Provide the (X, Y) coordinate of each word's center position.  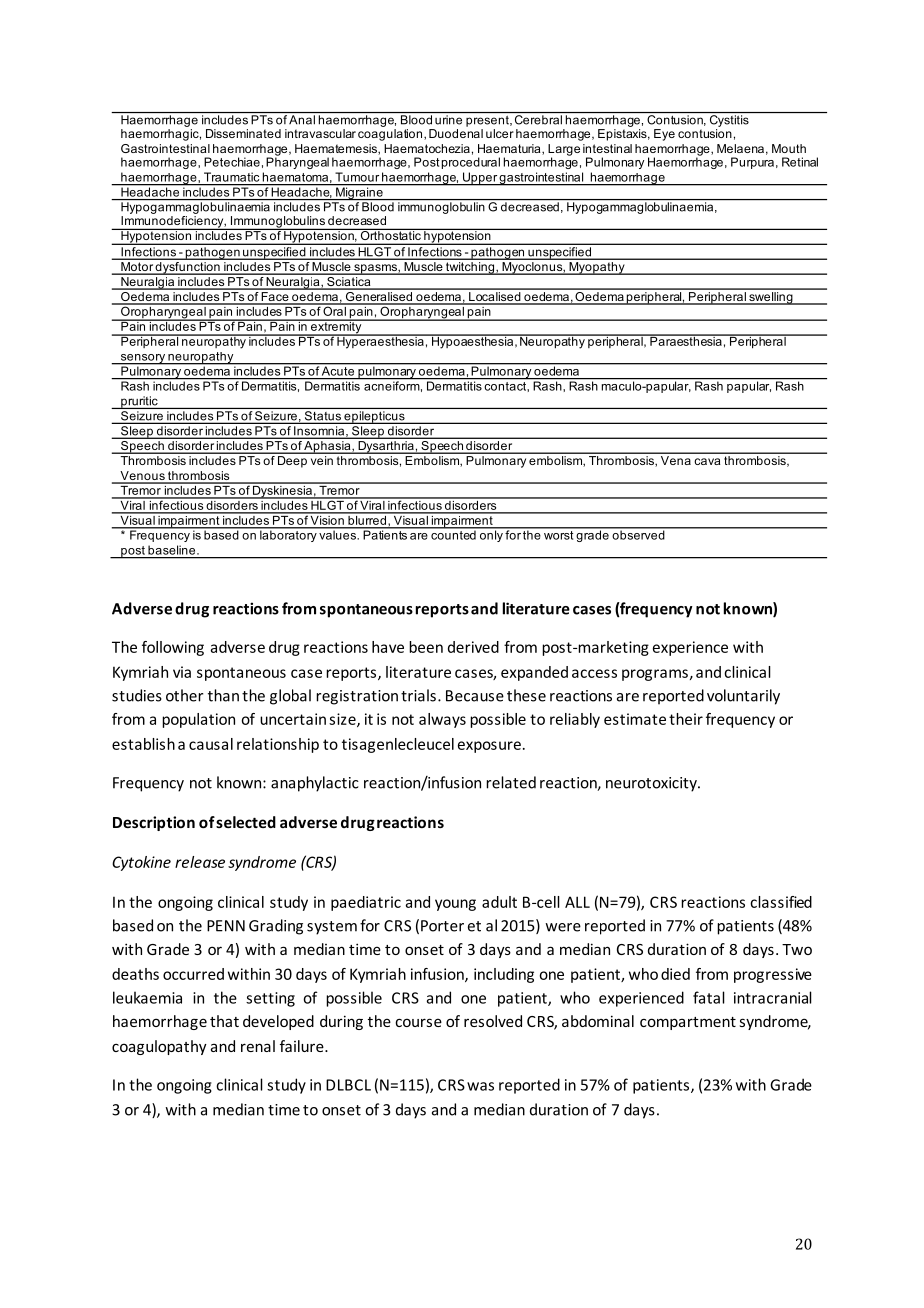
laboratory (288, 535)
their (686, 719)
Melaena (740, 148)
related (511, 782)
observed (638, 534)
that (224, 1021)
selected (246, 822)
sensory (142, 359)
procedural (471, 163)
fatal (709, 997)
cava (707, 461)
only (491, 535)
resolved (493, 1021)
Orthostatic (390, 234)
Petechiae (232, 162)
